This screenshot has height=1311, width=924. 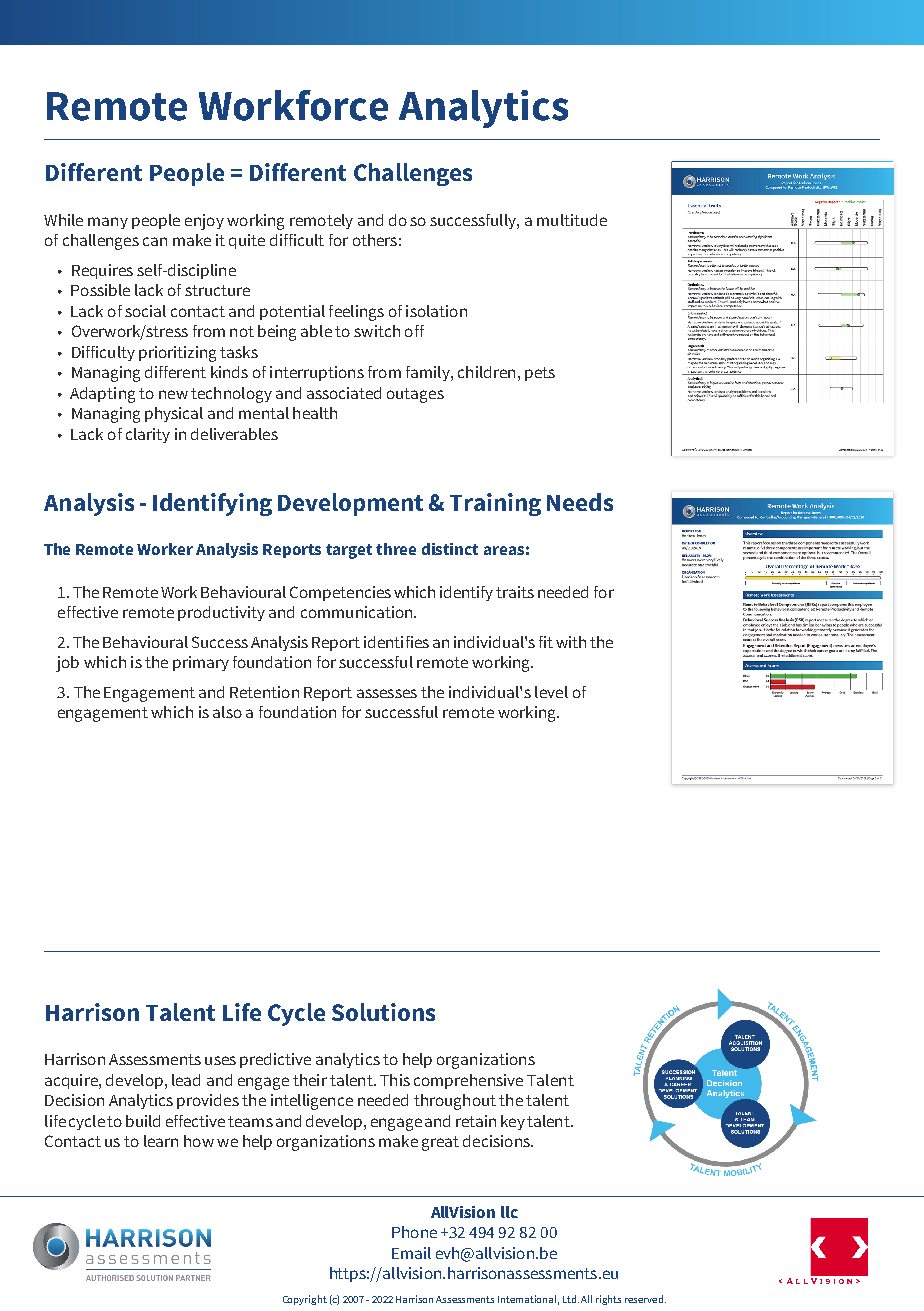 I want to click on can, so click(x=155, y=241).
